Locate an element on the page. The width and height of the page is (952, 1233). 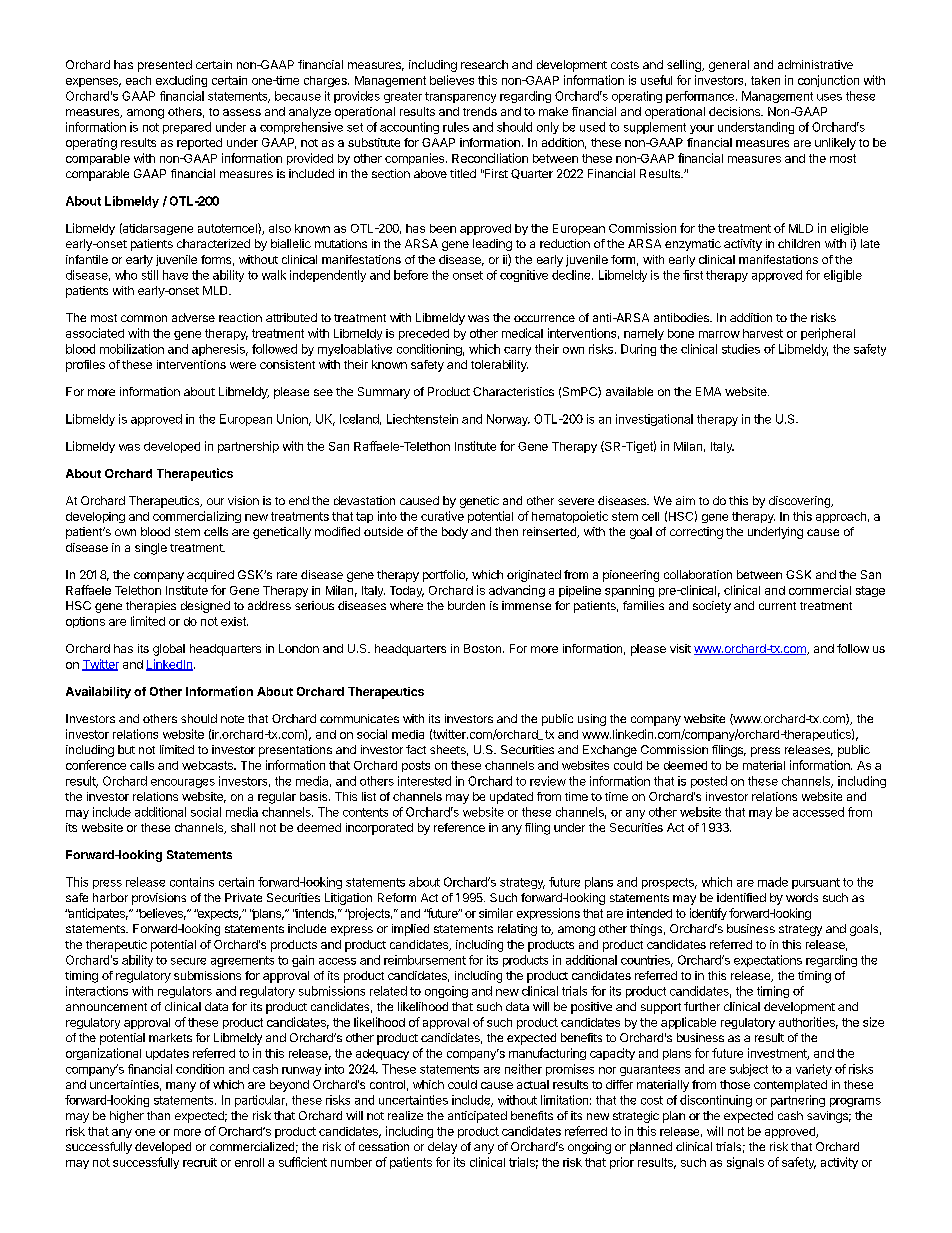
than is located at coordinates (158, 1115).
